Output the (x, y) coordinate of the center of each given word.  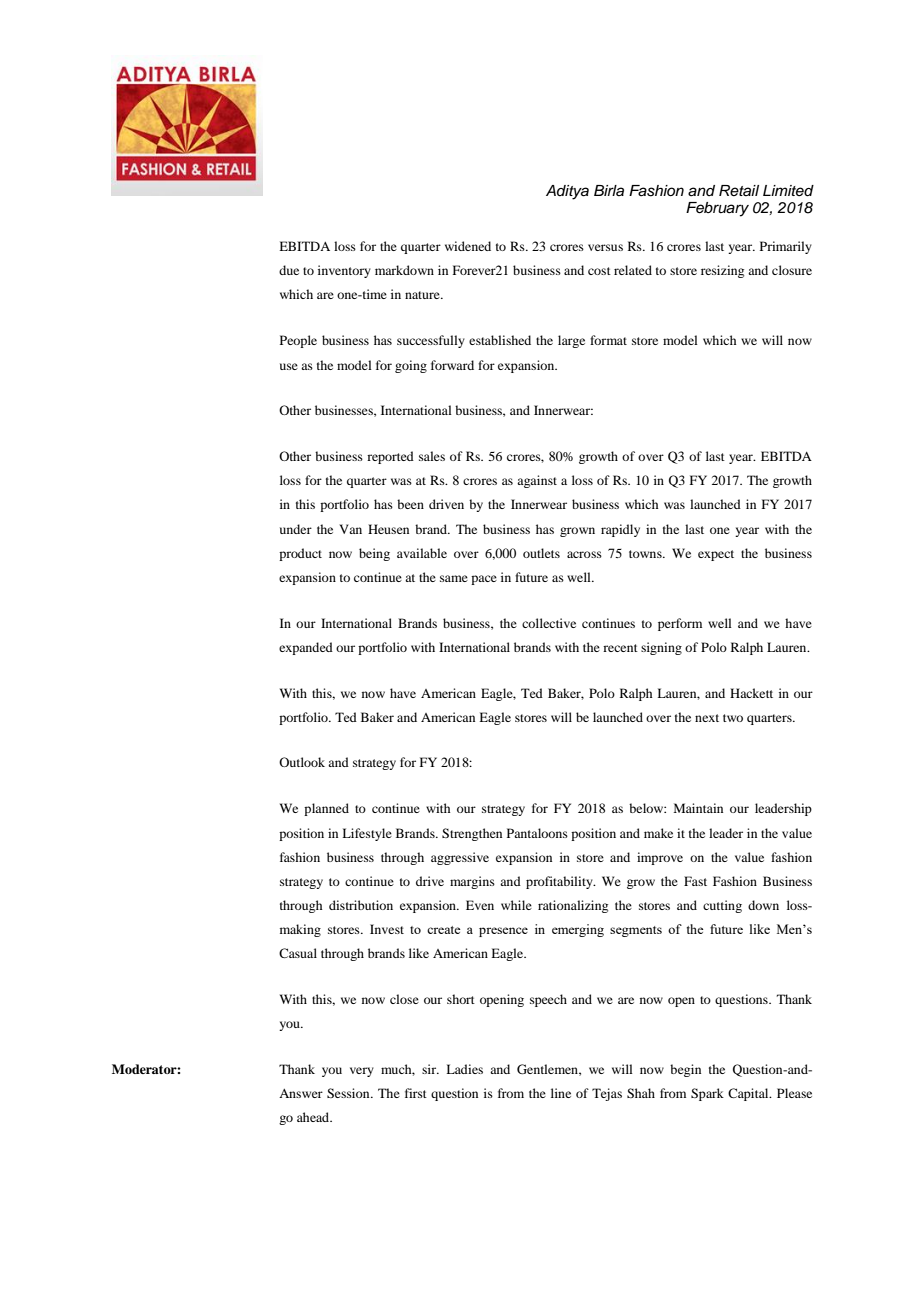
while (516, 905)
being (374, 554)
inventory (344, 271)
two (733, 718)
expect (716, 555)
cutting (722, 906)
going (411, 366)
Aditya (567, 192)
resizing (722, 271)
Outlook (302, 762)
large (571, 341)
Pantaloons (537, 833)
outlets (541, 553)
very (362, 1072)
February (717, 209)
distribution (361, 905)
